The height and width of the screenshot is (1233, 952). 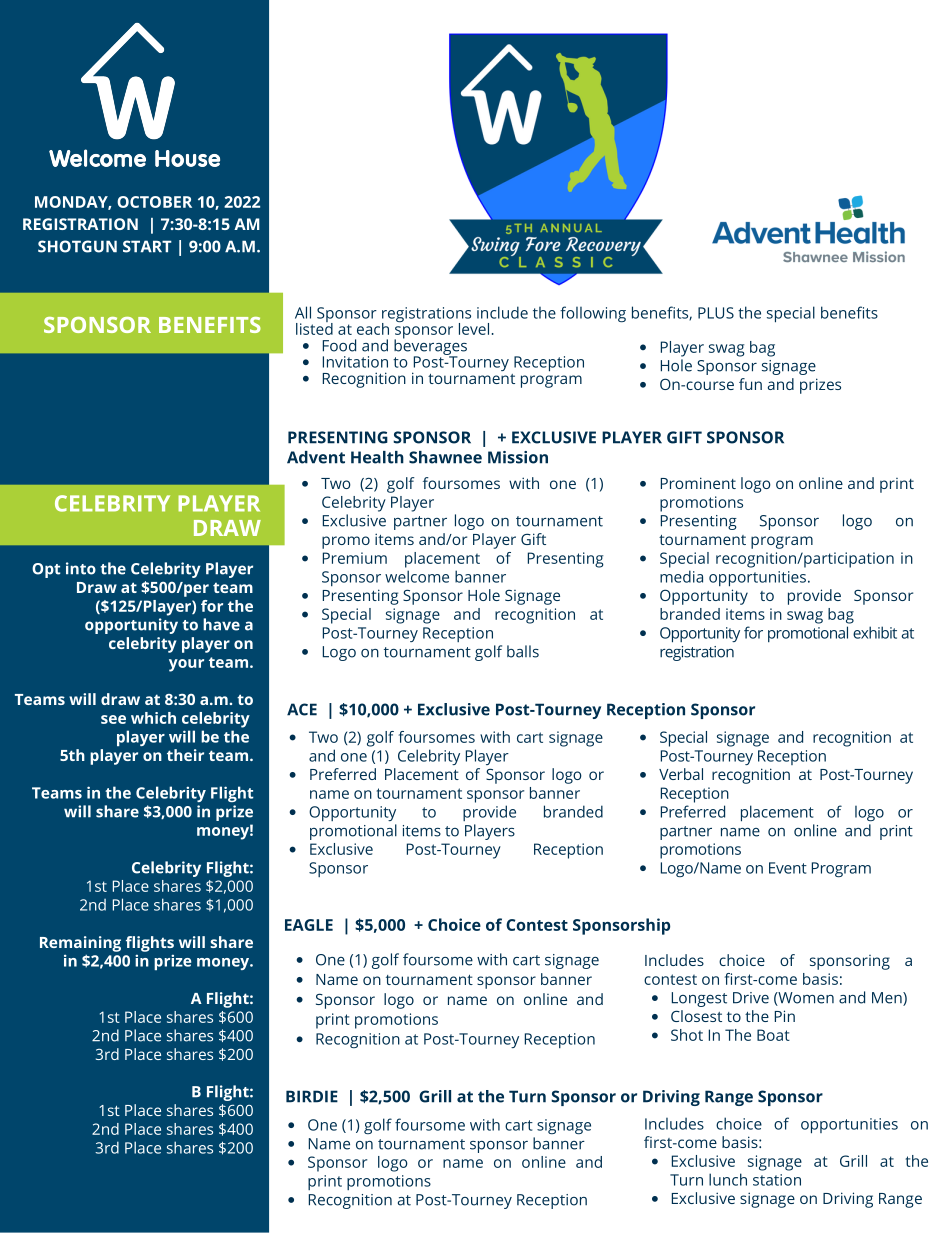 What do you see at coordinates (312, 1096) in the screenshot?
I see `BIRDIE` at bounding box center [312, 1096].
